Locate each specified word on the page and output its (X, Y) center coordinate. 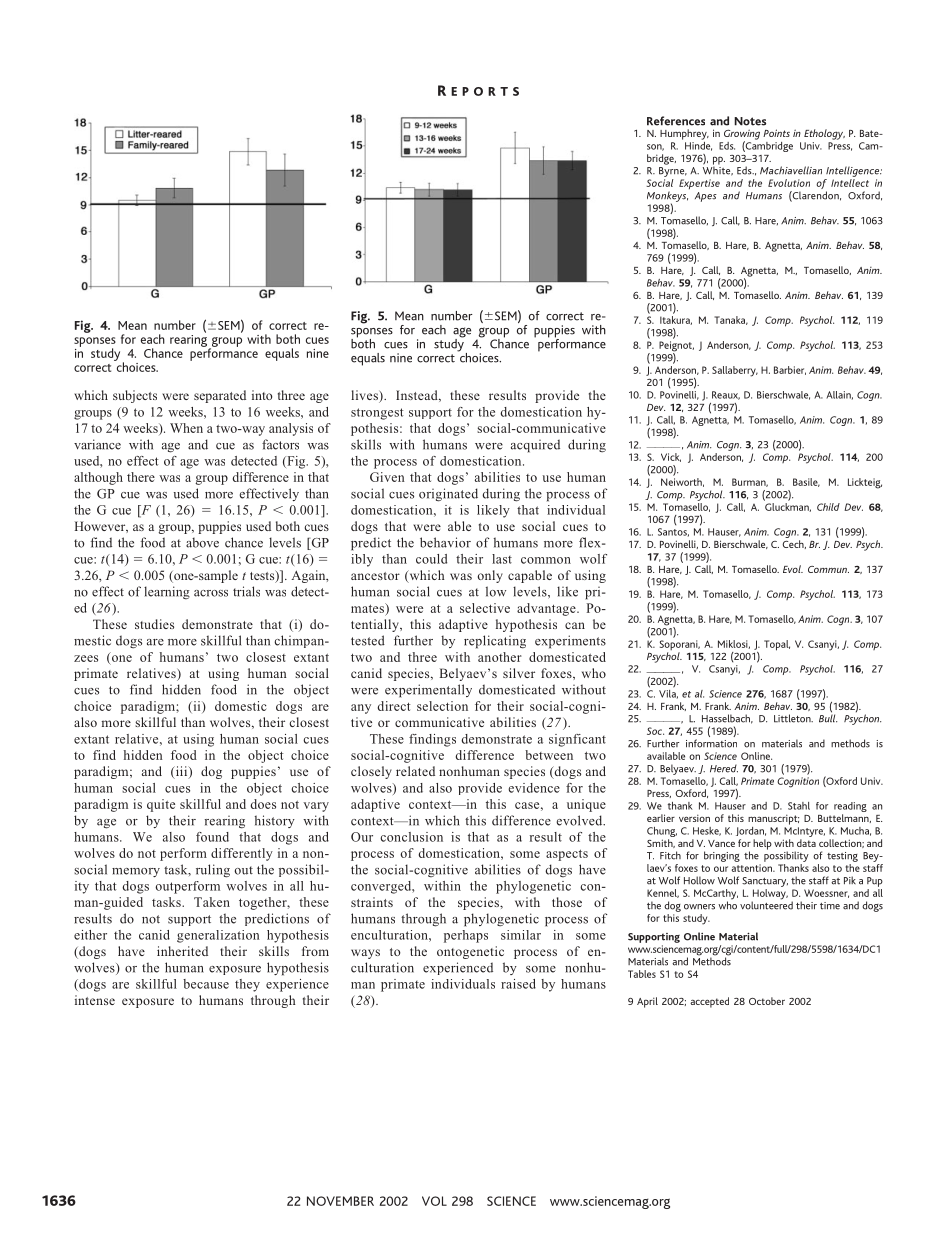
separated (220, 396)
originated (448, 495)
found (212, 837)
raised (518, 984)
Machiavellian (791, 170)
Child (828, 507)
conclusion (411, 837)
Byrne (673, 172)
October (767, 1001)
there (141, 477)
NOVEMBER (340, 1201)
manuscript (773, 819)
